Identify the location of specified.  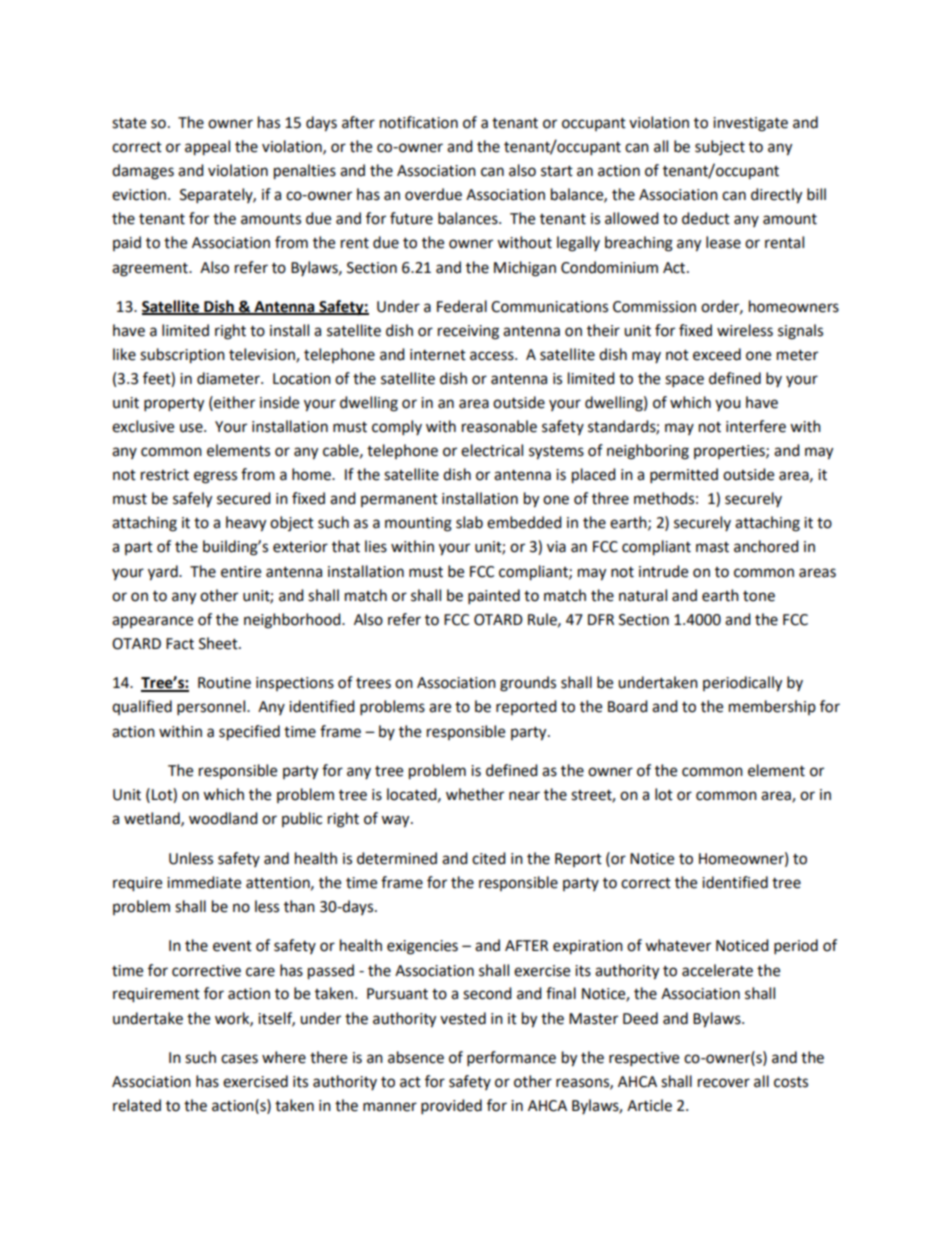
(249, 733).
